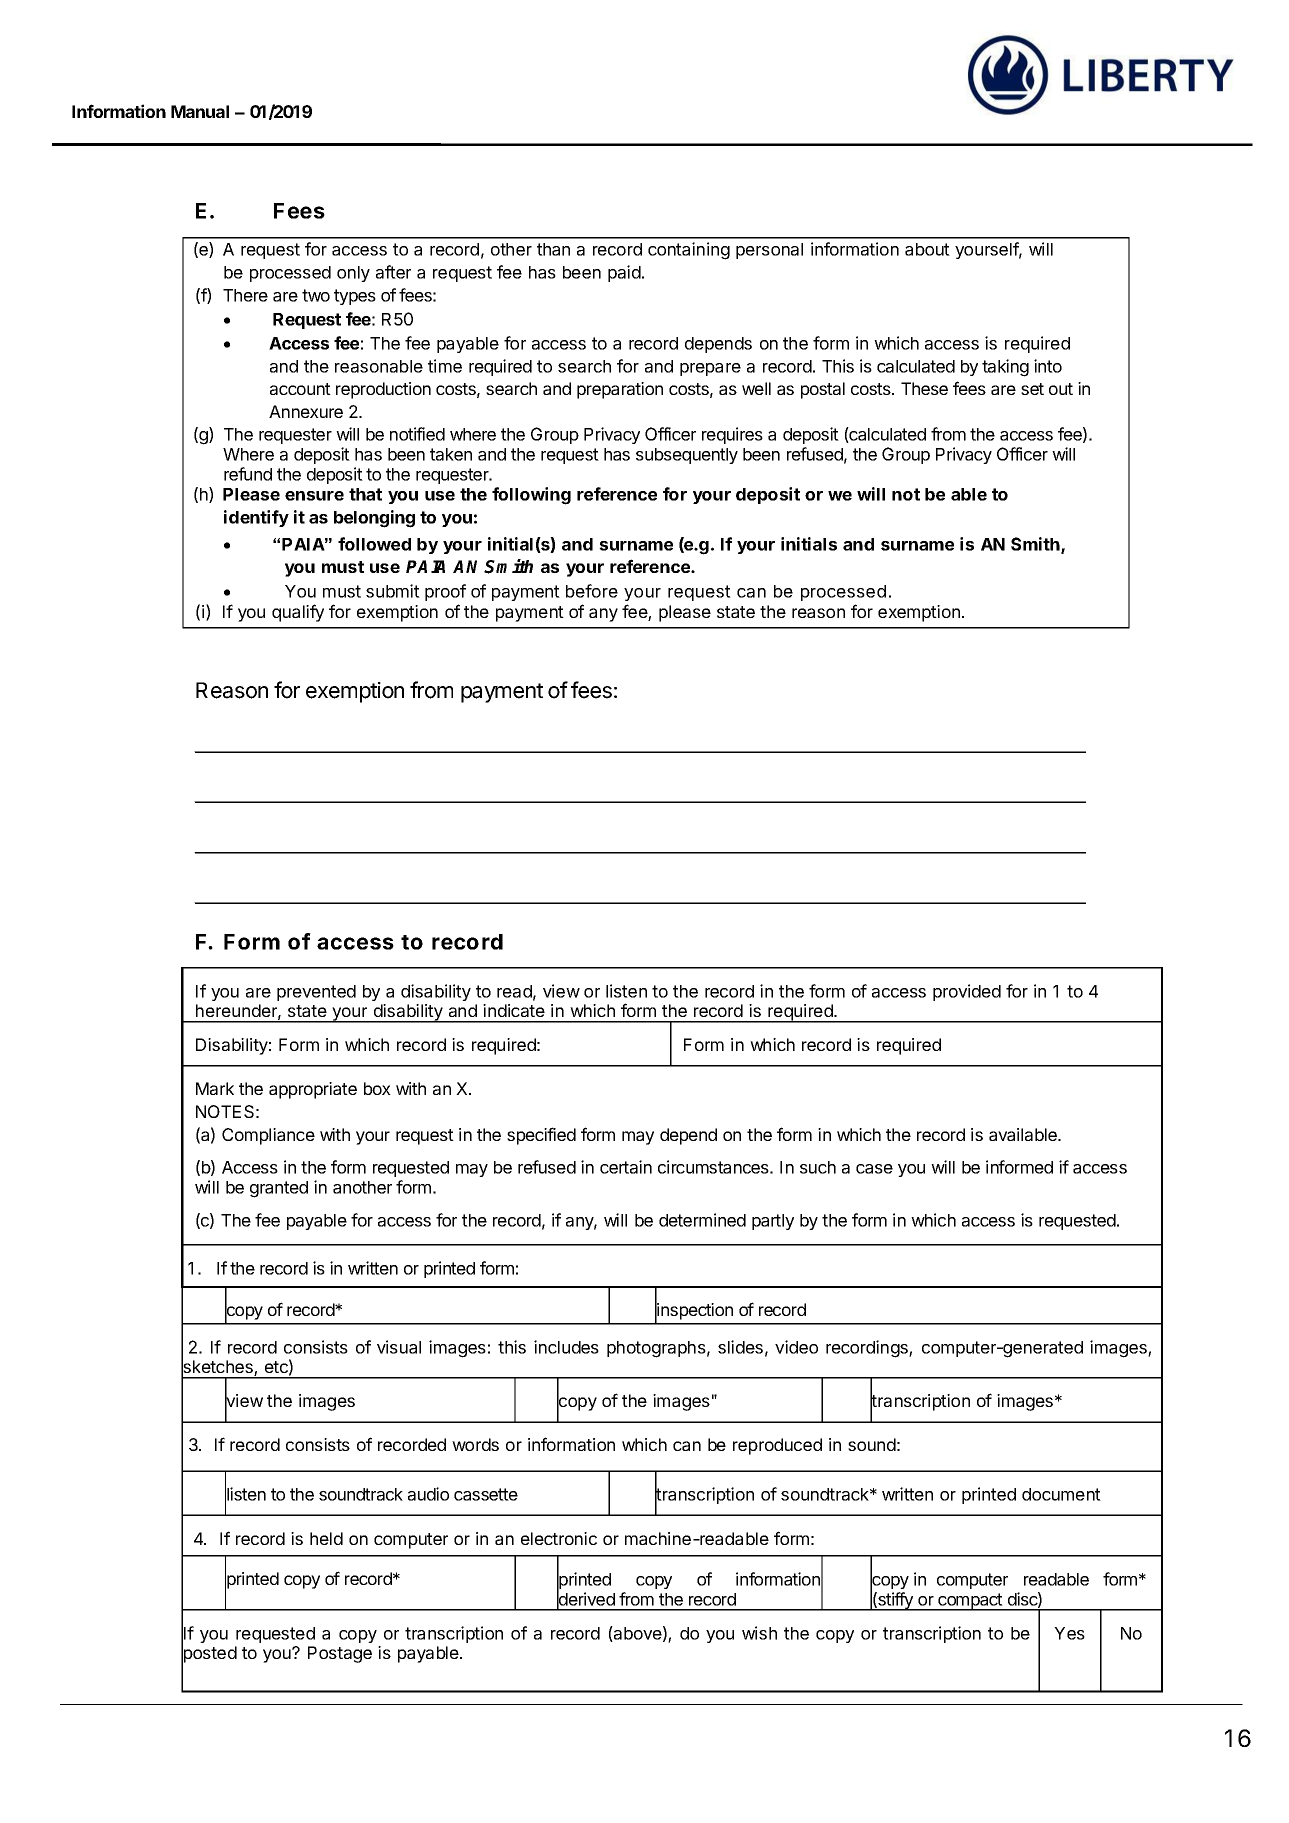 Image resolution: width=1289 pixels, height=1823 pixels. I want to click on prevented, so click(316, 993).
